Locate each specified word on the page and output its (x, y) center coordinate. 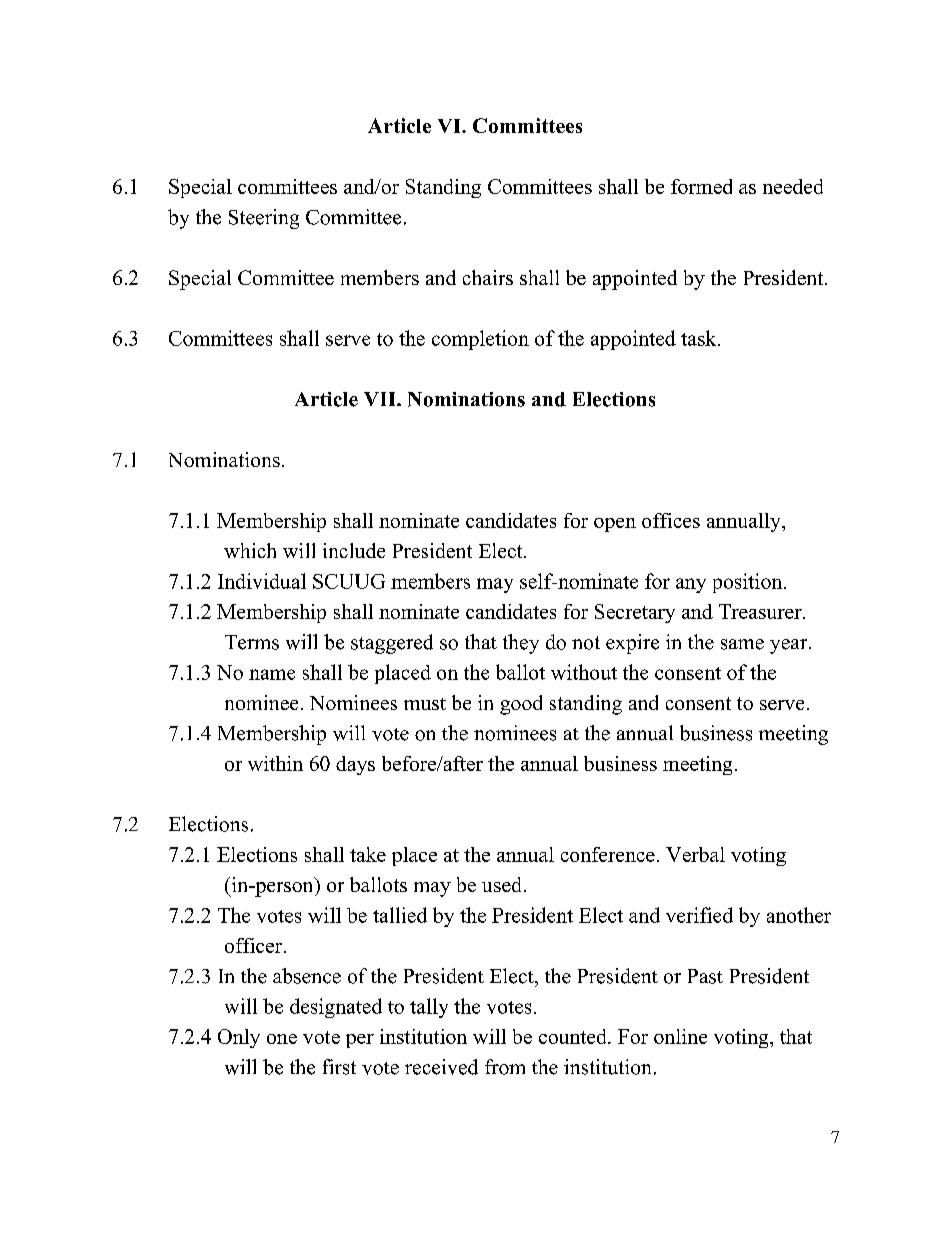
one (282, 1039)
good (521, 705)
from (505, 1067)
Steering (264, 219)
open (615, 525)
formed (701, 186)
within (275, 763)
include (354, 550)
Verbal (695, 854)
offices (671, 520)
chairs (488, 277)
